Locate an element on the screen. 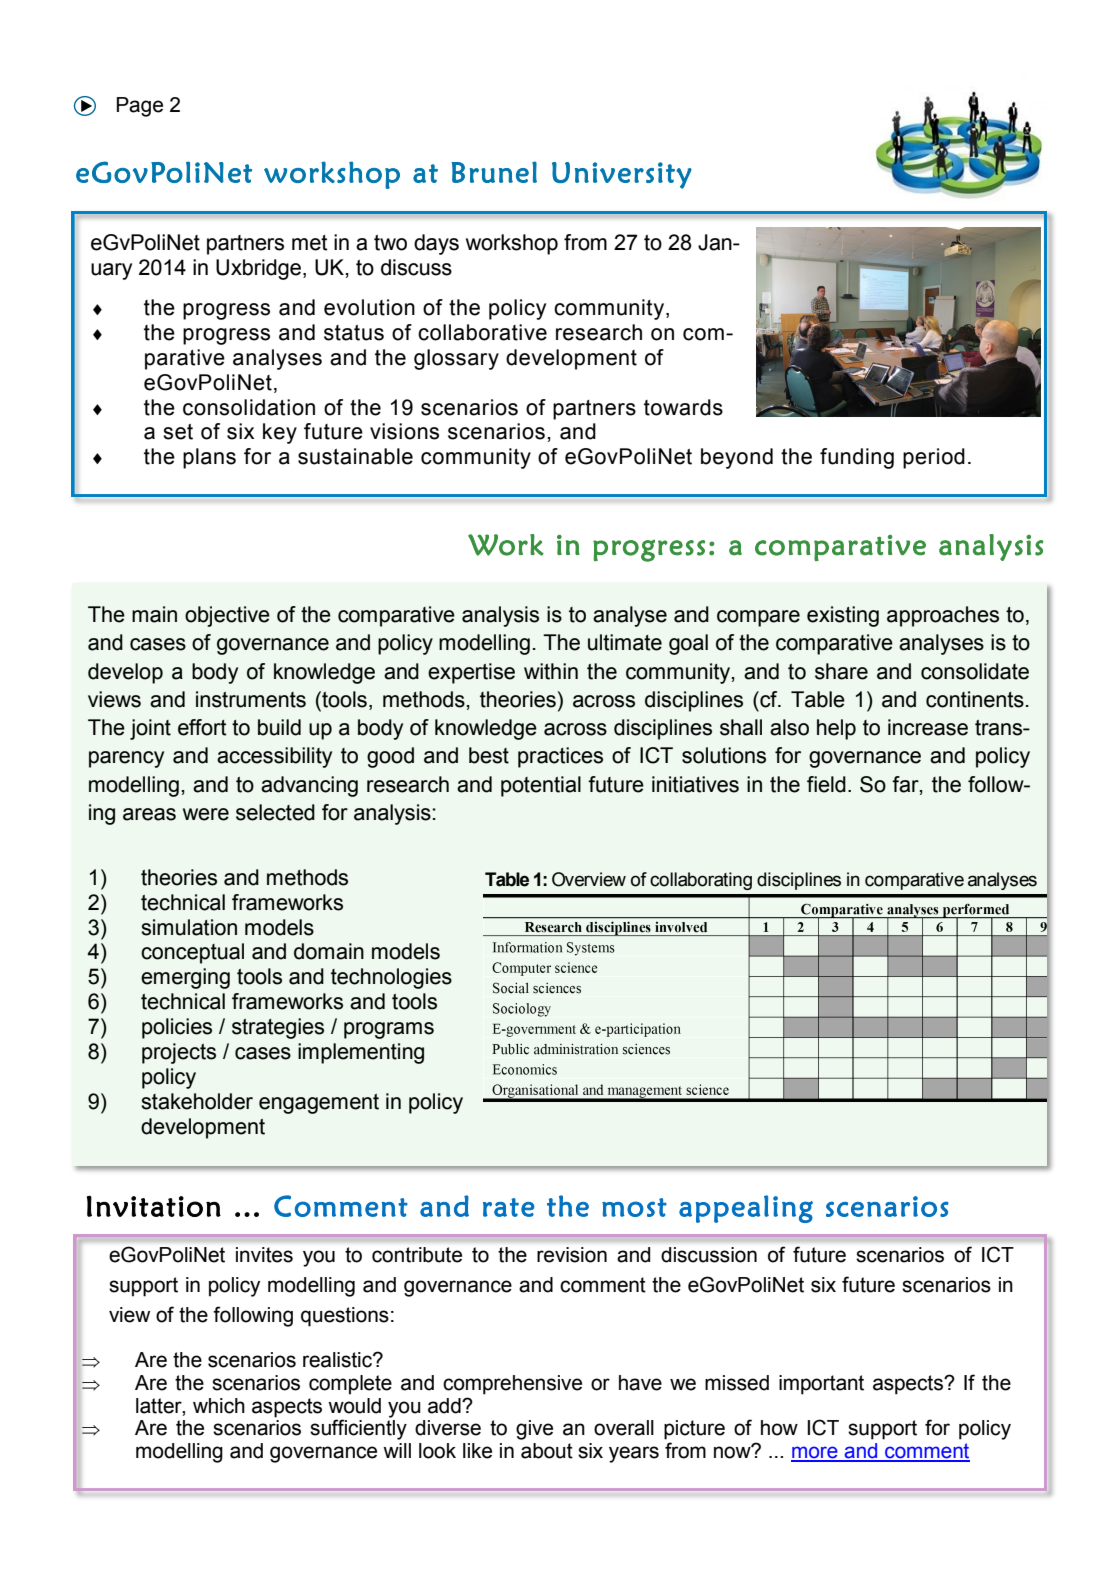 The image size is (1120, 1585). potential is located at coordinates (541, 786).
